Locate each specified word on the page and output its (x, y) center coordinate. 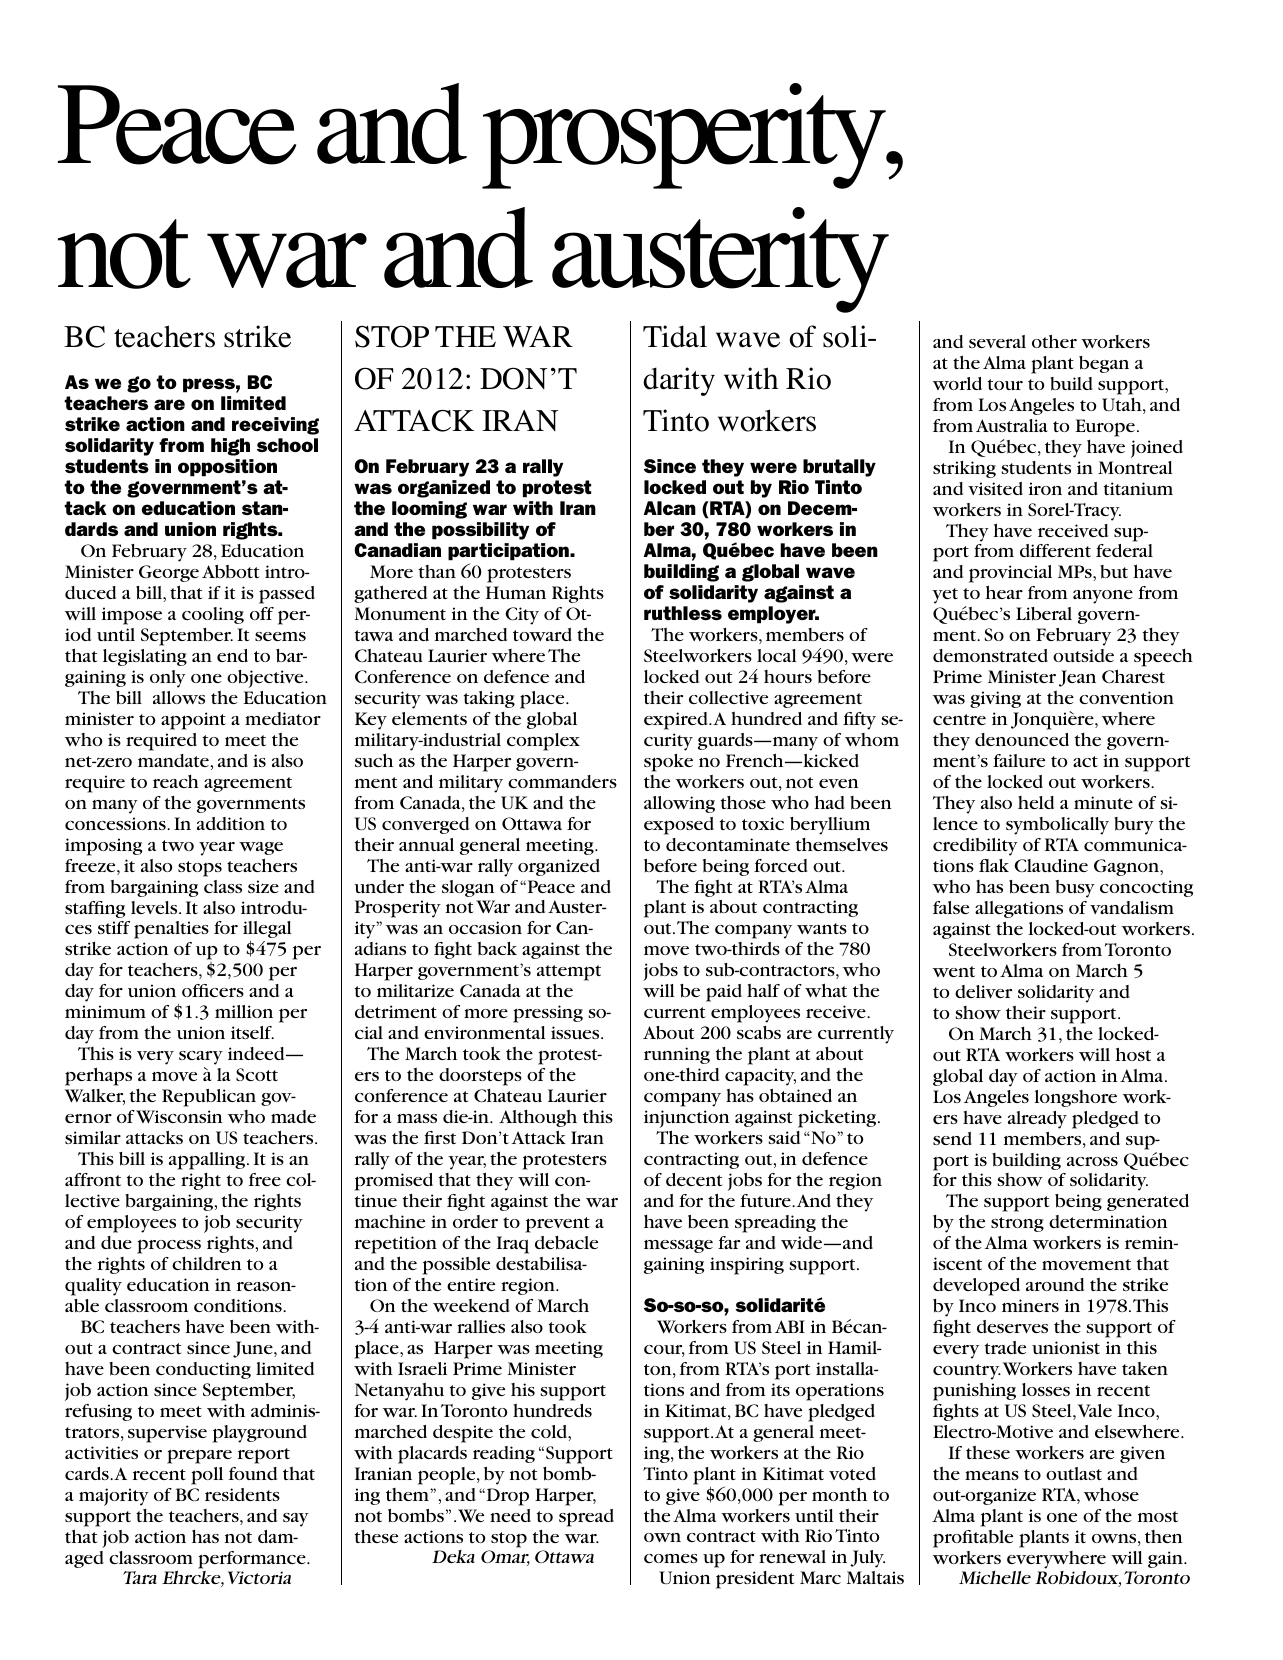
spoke (668, 763)
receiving (275, 426)
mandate (173, 760)
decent (694, 1179)
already (1037, 1120)
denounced (1022, 739)
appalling (208, 1161)
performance (253, 1560)
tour (1005, 385)
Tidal (675, 336)
